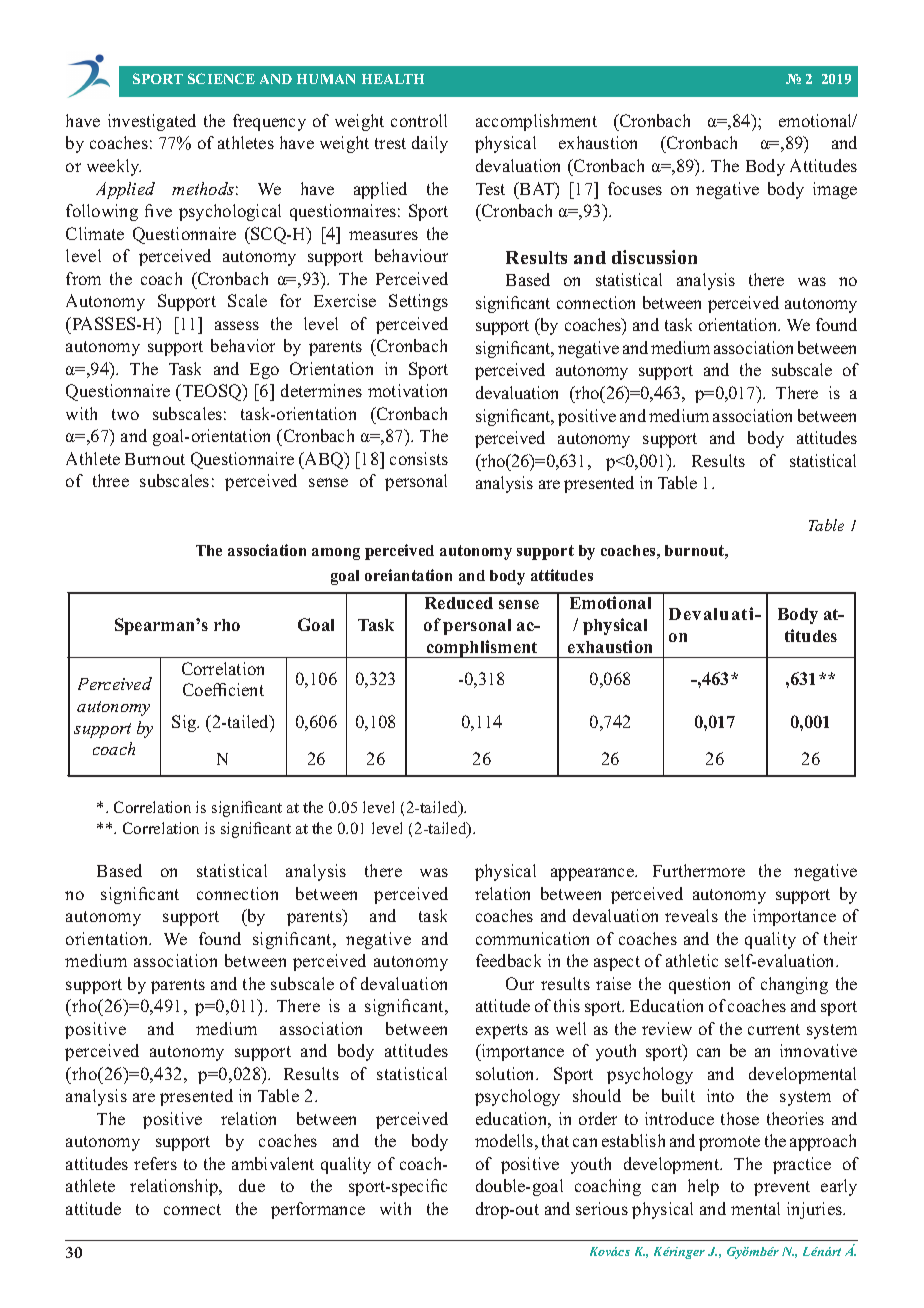 This screenshot has width=924, height=1308. I want to click on Furthermore, so click(699, 870).
